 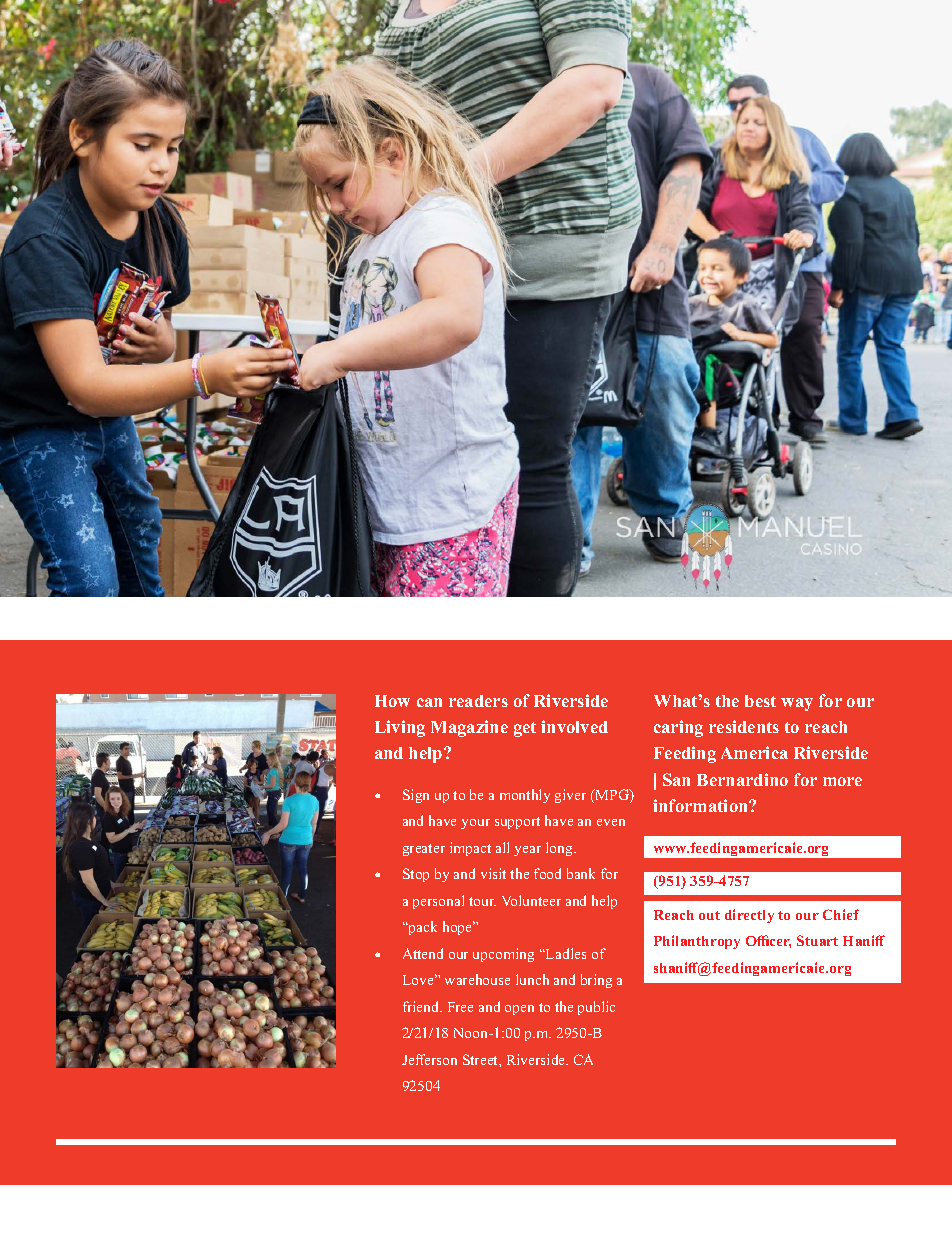 What do you see at coordinates (749, 916) in the screenshot?
I see `directly` at bounding box center [749, 916].
